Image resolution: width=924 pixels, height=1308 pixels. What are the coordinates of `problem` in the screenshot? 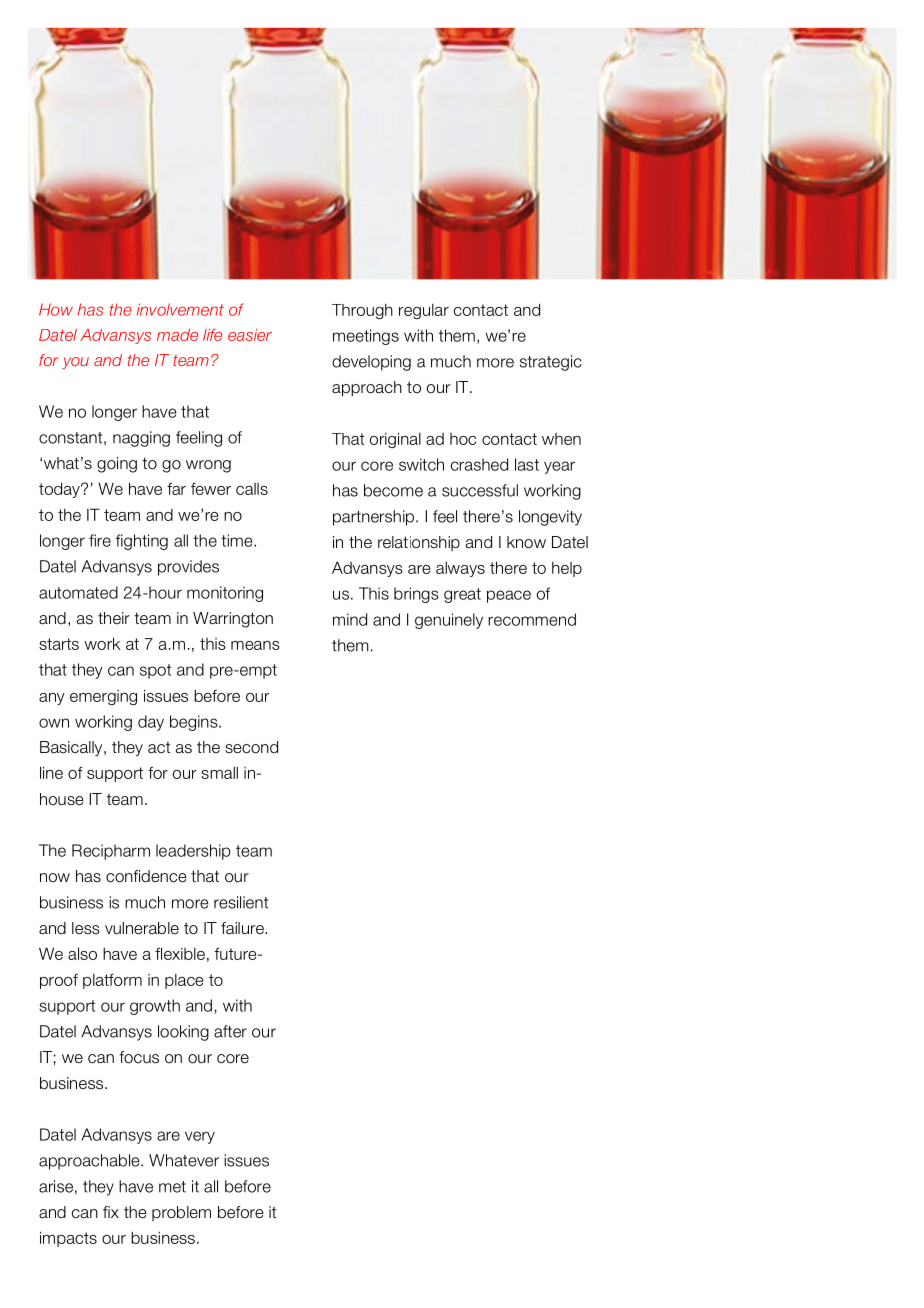 It's located at (181, 1213).
